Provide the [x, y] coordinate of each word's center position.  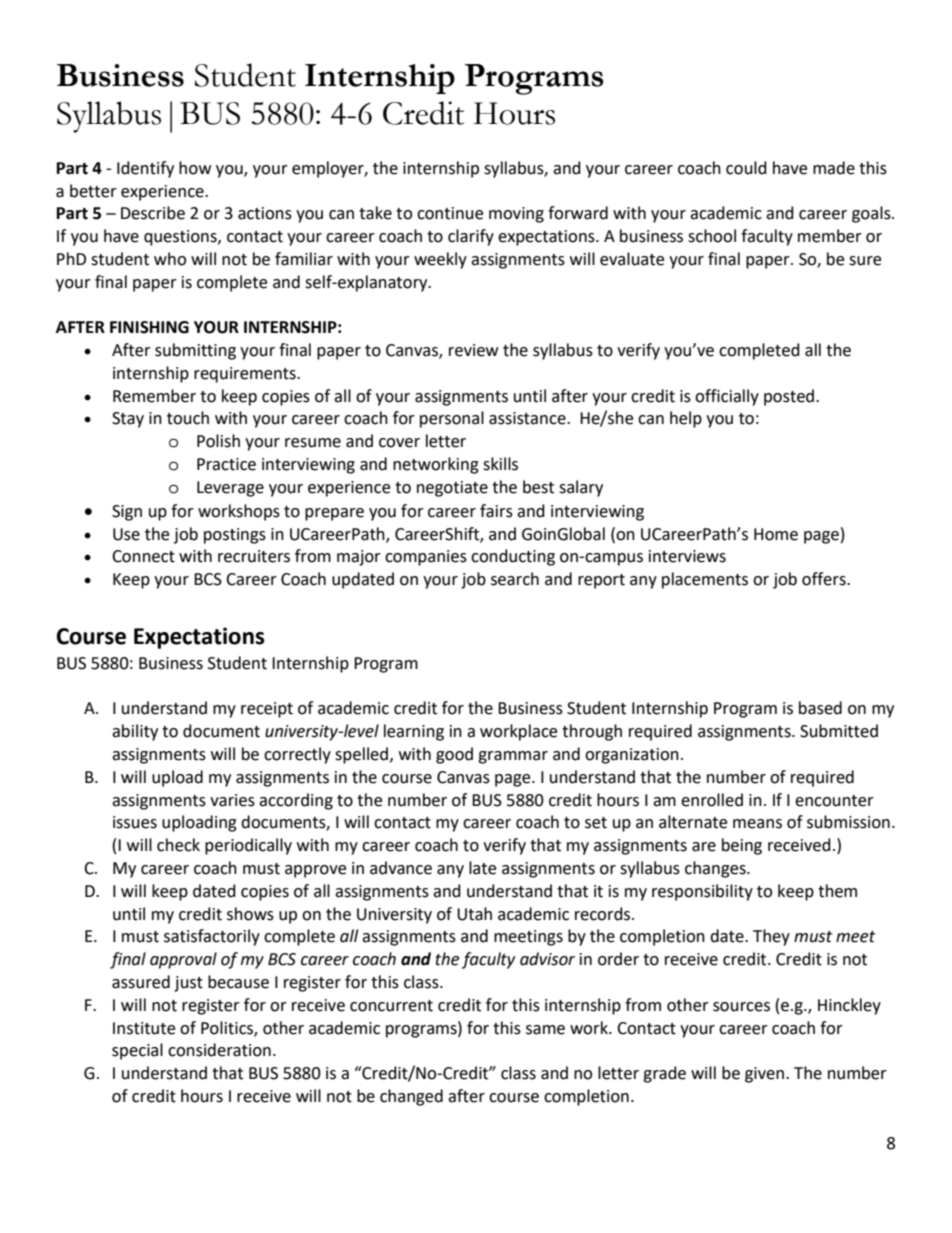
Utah [474, 914]
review [473, 350]
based [820, 708]
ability [135, 732]
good [454, 755]
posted [790, 397]
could [746, 168]
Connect [143, 556]
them [837, 891]
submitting [195, 351]
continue [450, 213]
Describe [153, 213]
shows [250, 914]
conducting [513, 557]
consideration [219, 1050]
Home [776, 534]
